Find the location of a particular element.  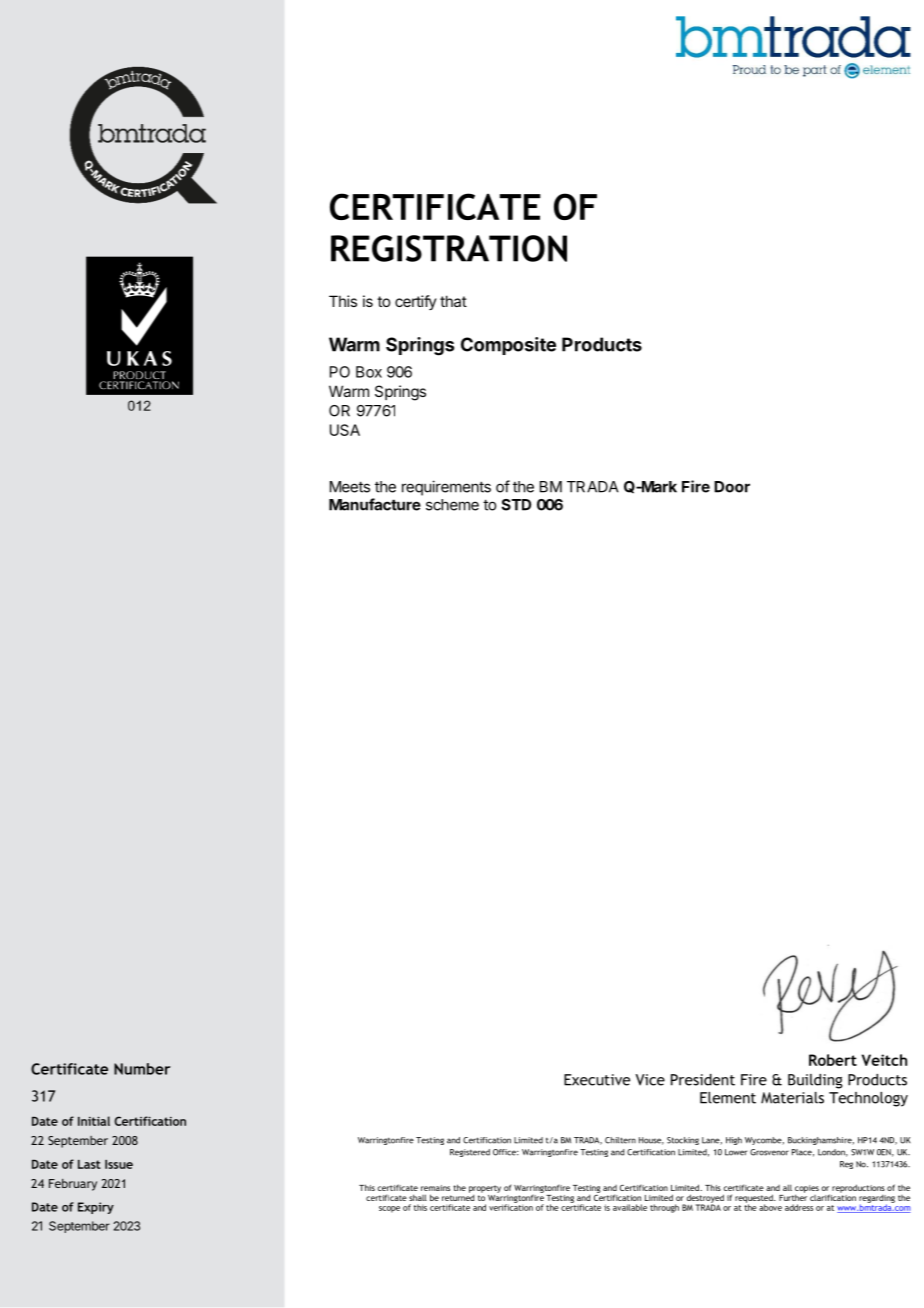

Executive is located at coordinates (597, 1080).
